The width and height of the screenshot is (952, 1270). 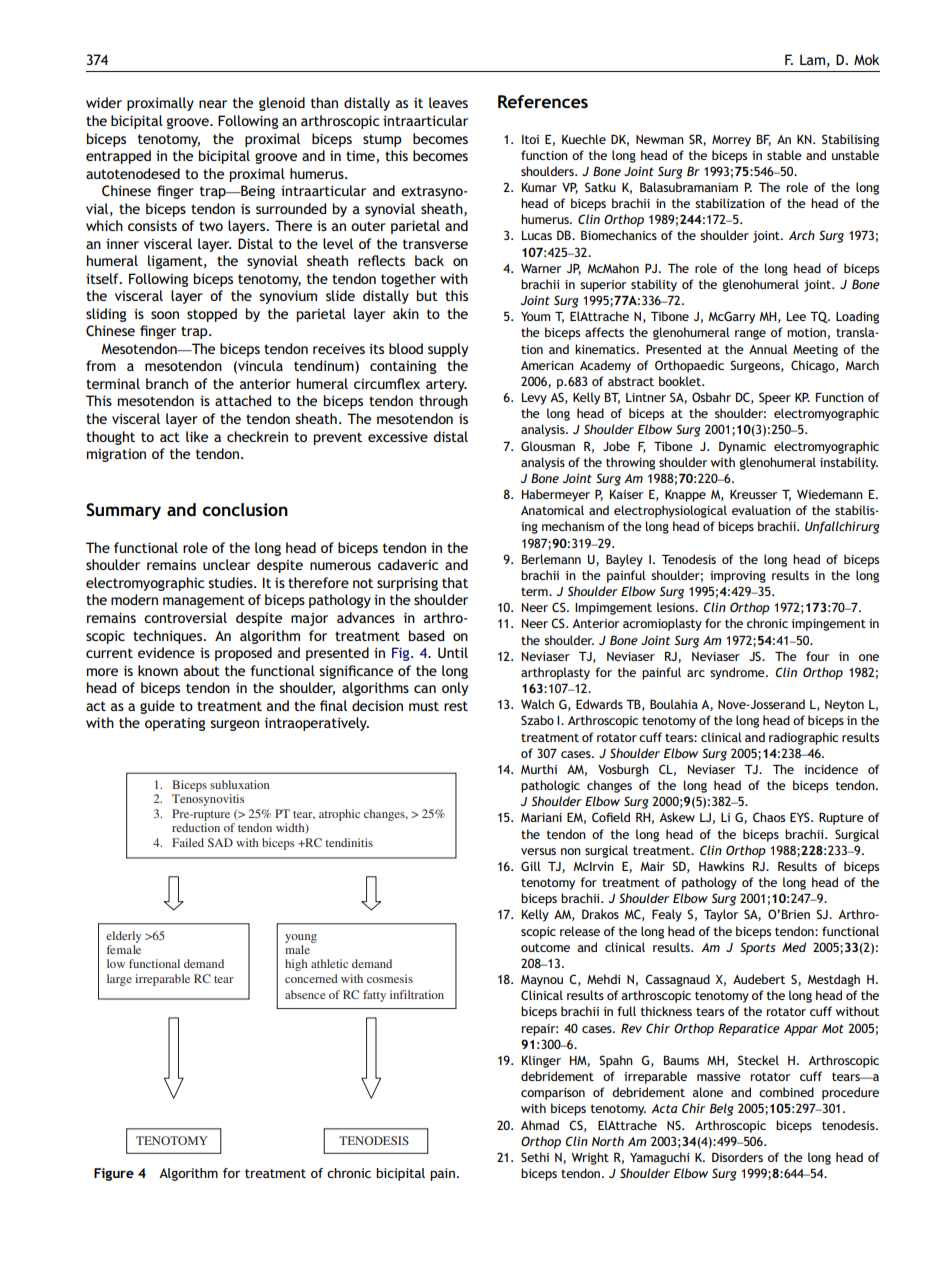 I want to click on Tenosynovitis, so click(x=208, y=800).
